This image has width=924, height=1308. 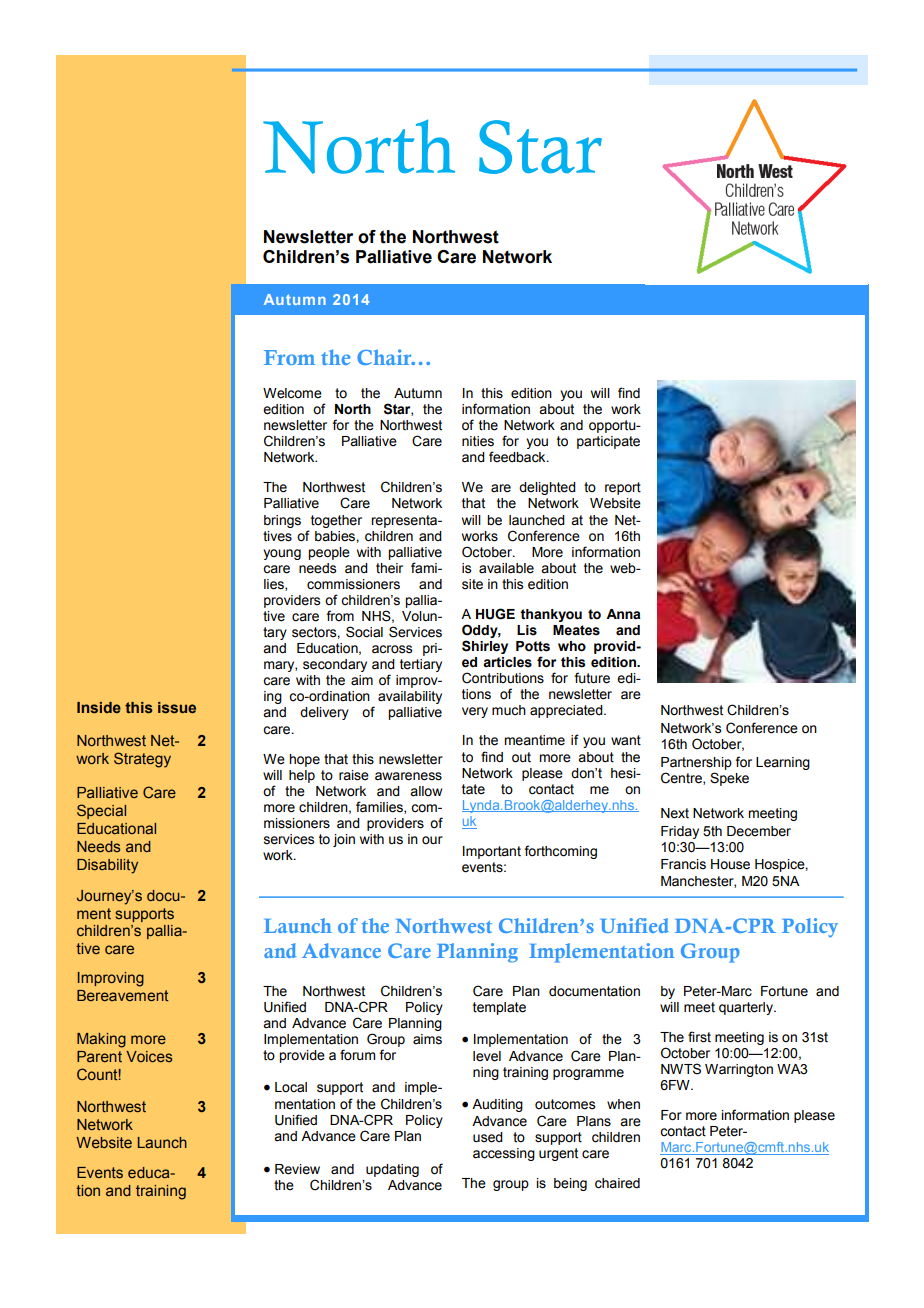 What do you see at coordinates (608, 442) in the image?
I see `participate` at bounding box center [608, 442].
